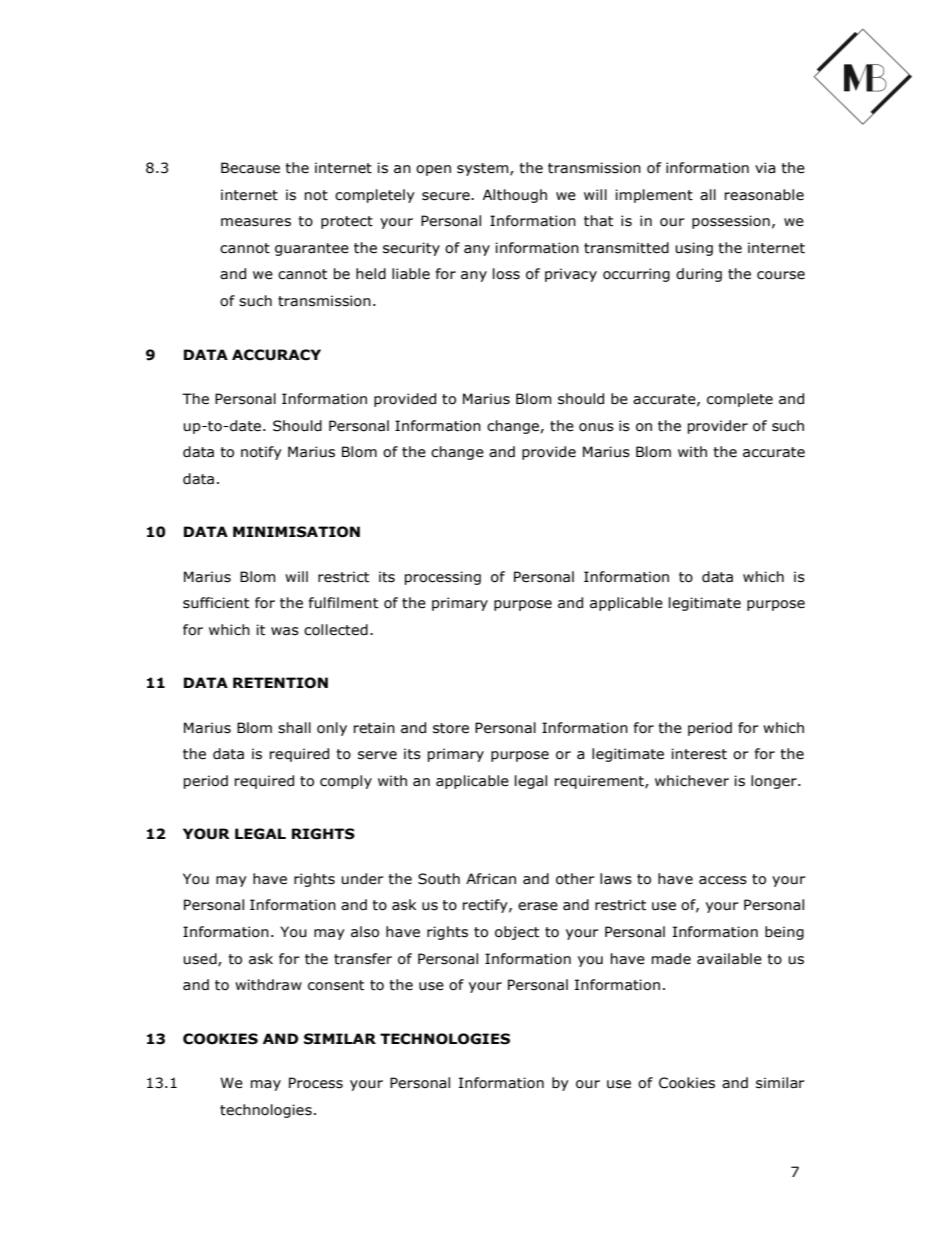  Describe the element at coordinates (451, 728) in the screenshot. I see `store` at that location.
